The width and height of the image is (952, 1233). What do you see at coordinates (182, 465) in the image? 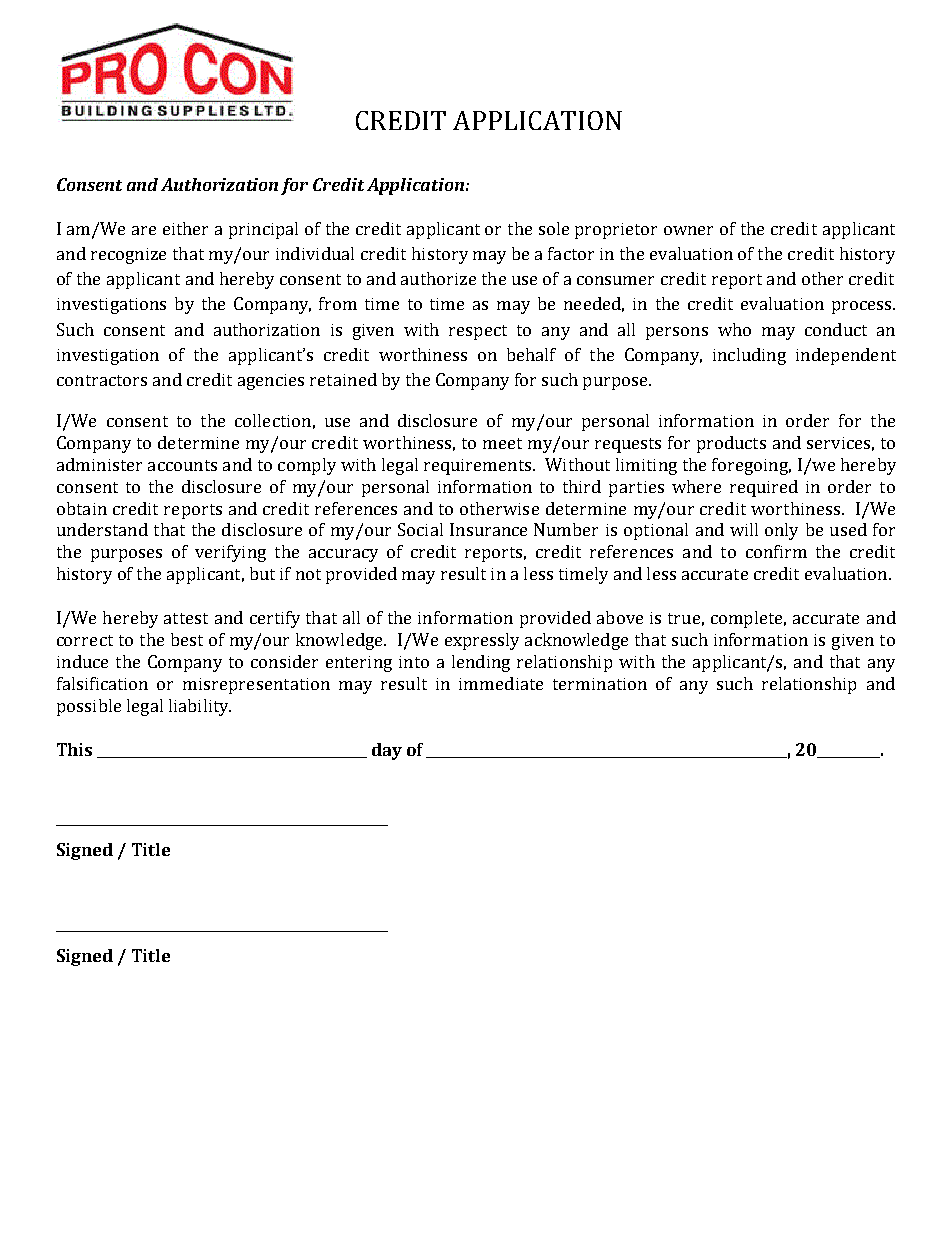
I see `accounts` at bounding box center [182, 465].
